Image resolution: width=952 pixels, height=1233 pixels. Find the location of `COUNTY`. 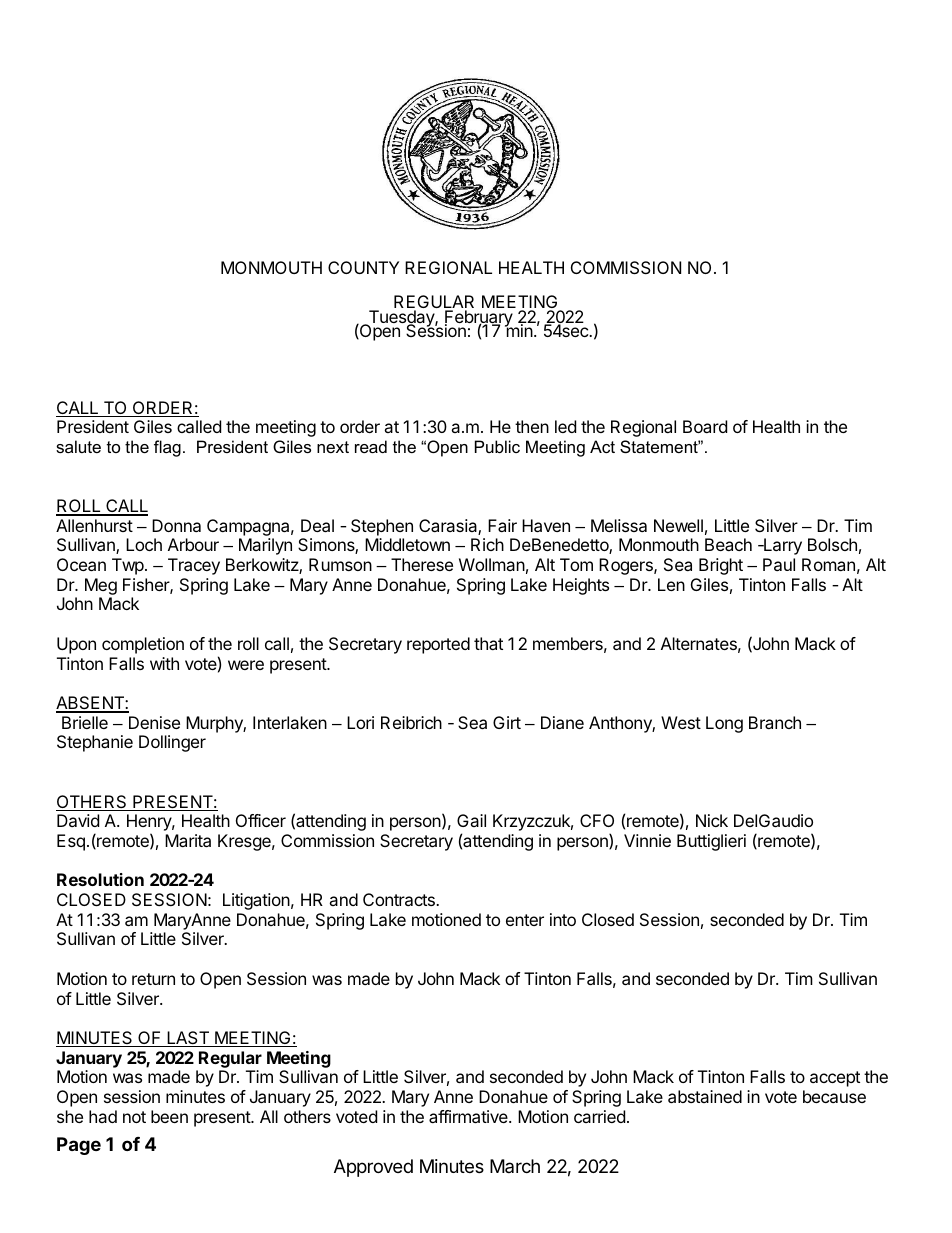

COUNTY is located at coordinates (363, 267).
